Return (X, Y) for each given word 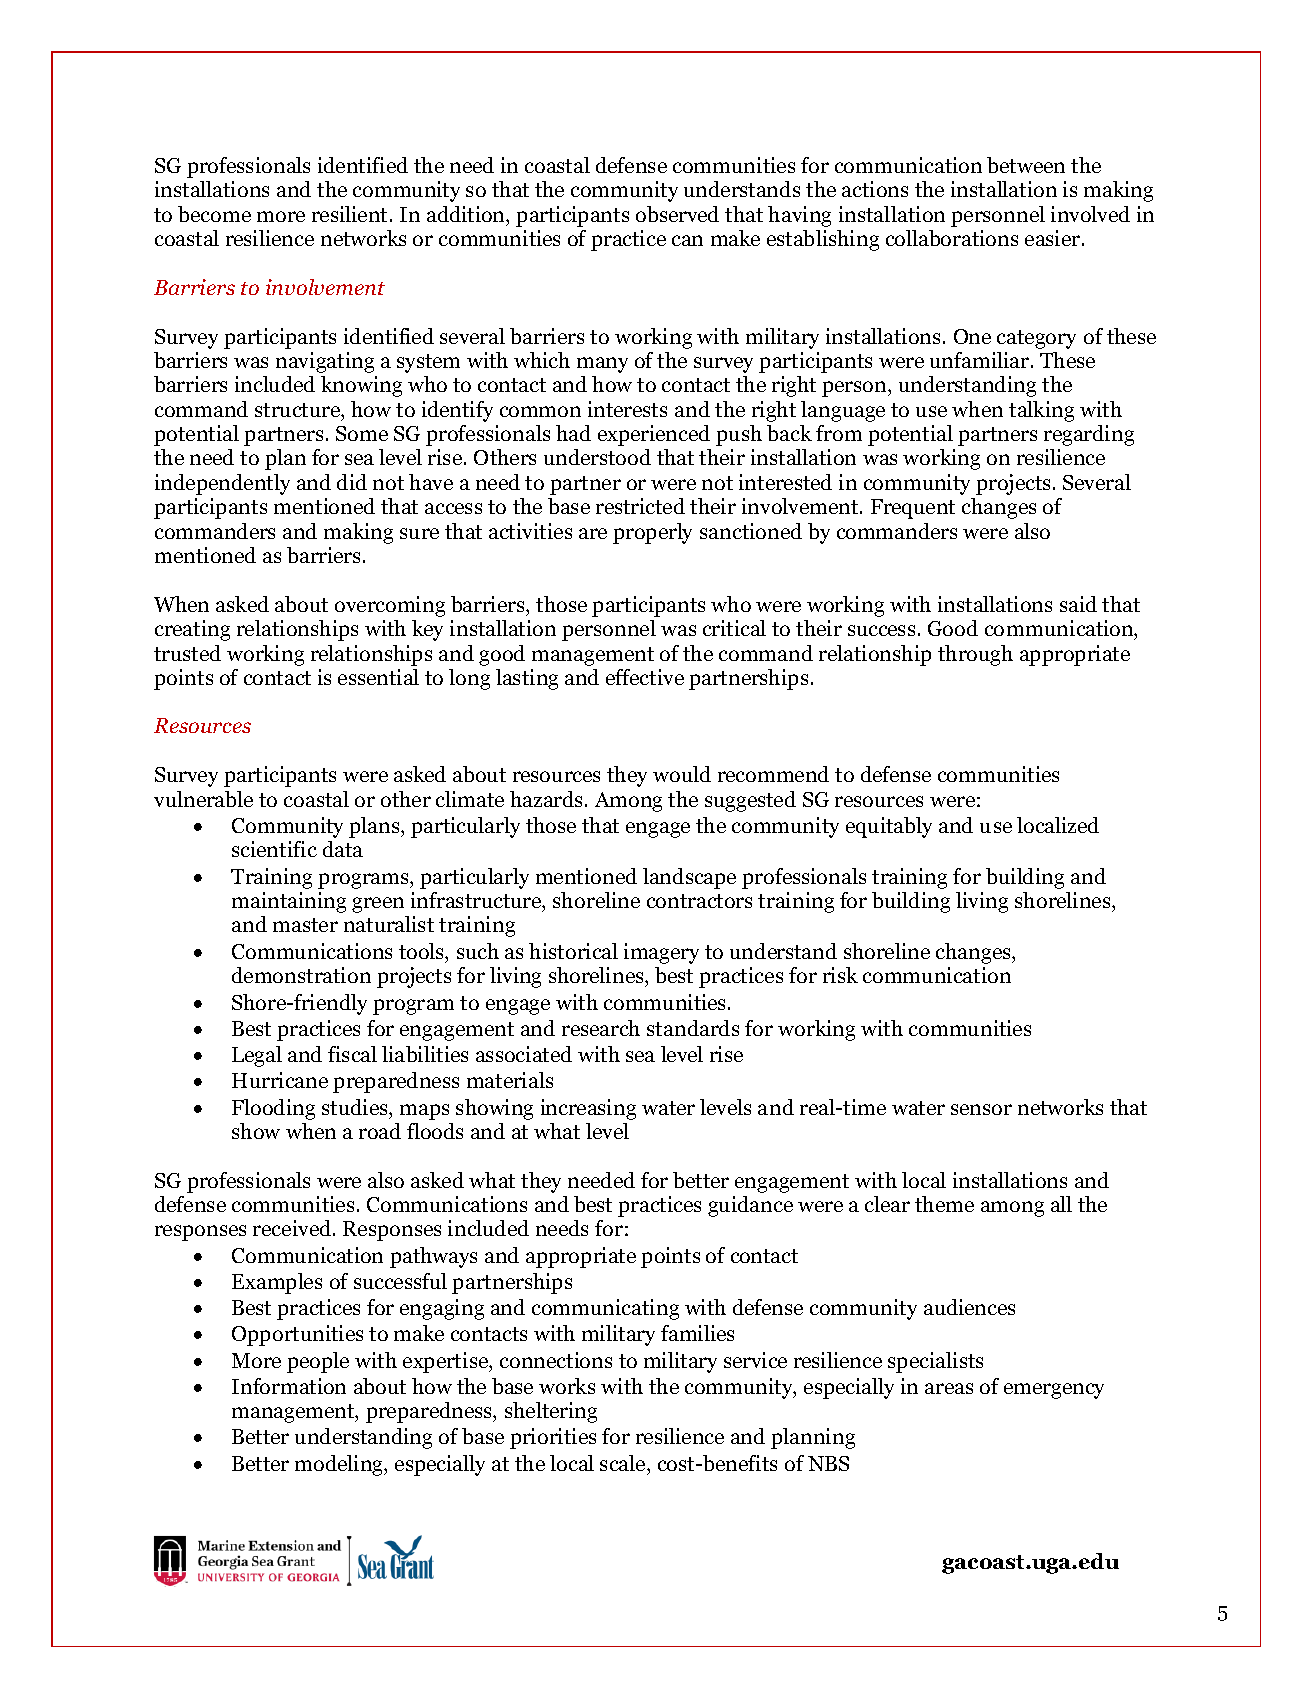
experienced (654, 435)
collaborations (952, 238)
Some (362, 433)
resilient (351, 214)
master (305, 925)
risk (840, 975)
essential (378, 677)
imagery (661, 953)
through (975, 655)
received (293, 1228)
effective (645, 677)
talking (1041, 411)
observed (677, 214)
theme (944, 1204)
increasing (588, 1109)
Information (289, 1386)
